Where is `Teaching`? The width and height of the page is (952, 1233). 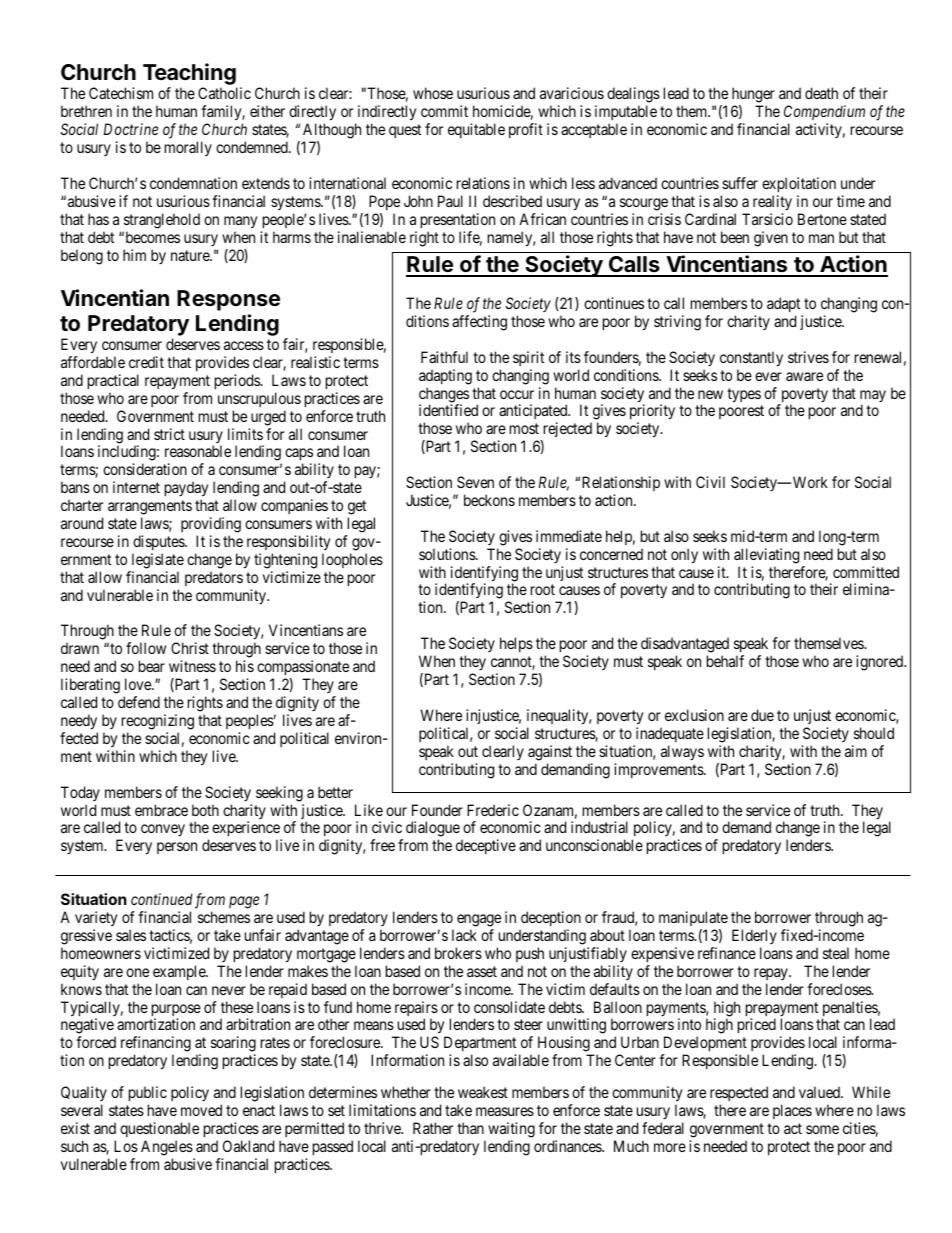
Teaching is located at coordinates (190, 75).
